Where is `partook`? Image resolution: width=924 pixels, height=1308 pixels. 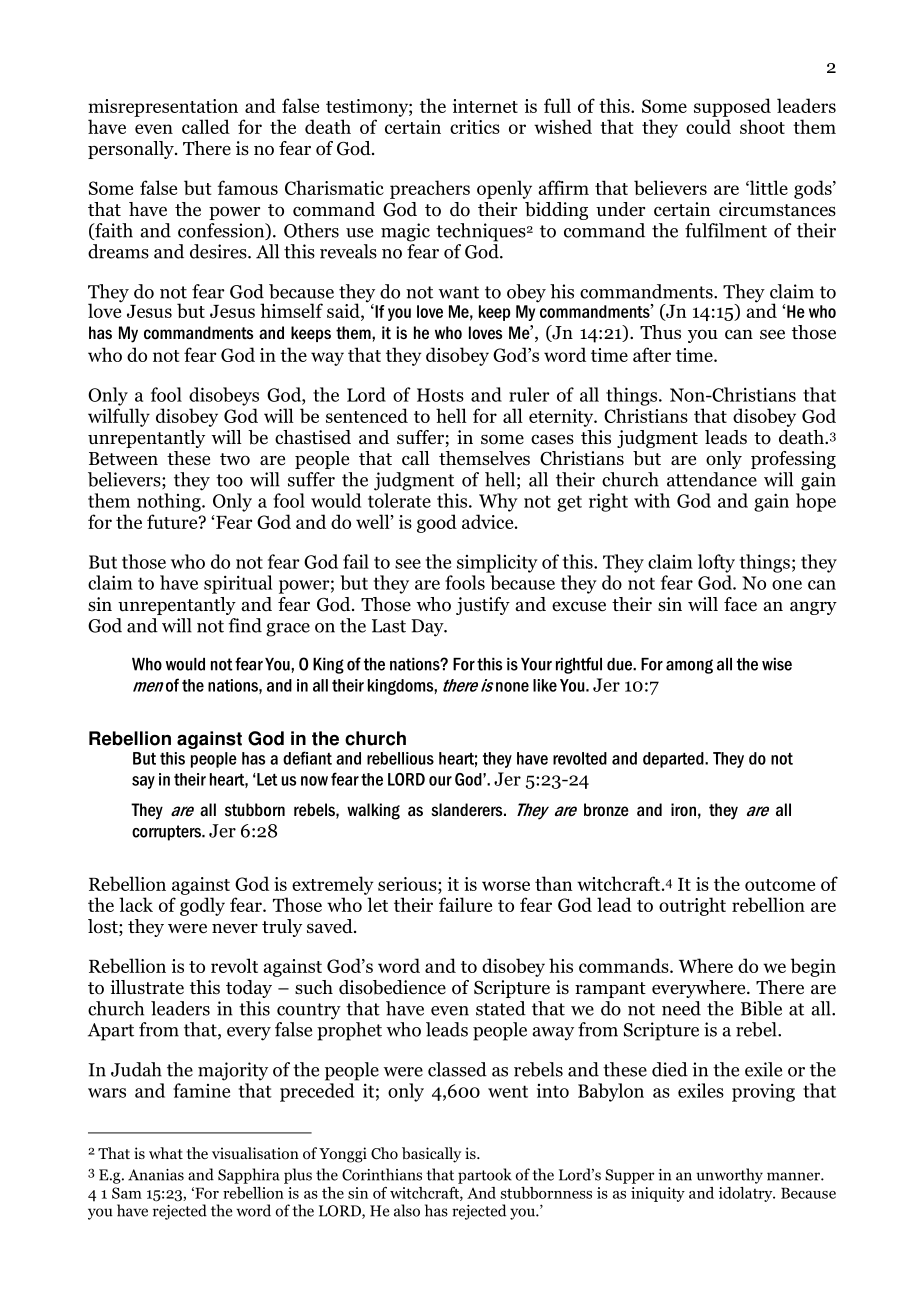
partook is located at coordinates (485, 1176).
